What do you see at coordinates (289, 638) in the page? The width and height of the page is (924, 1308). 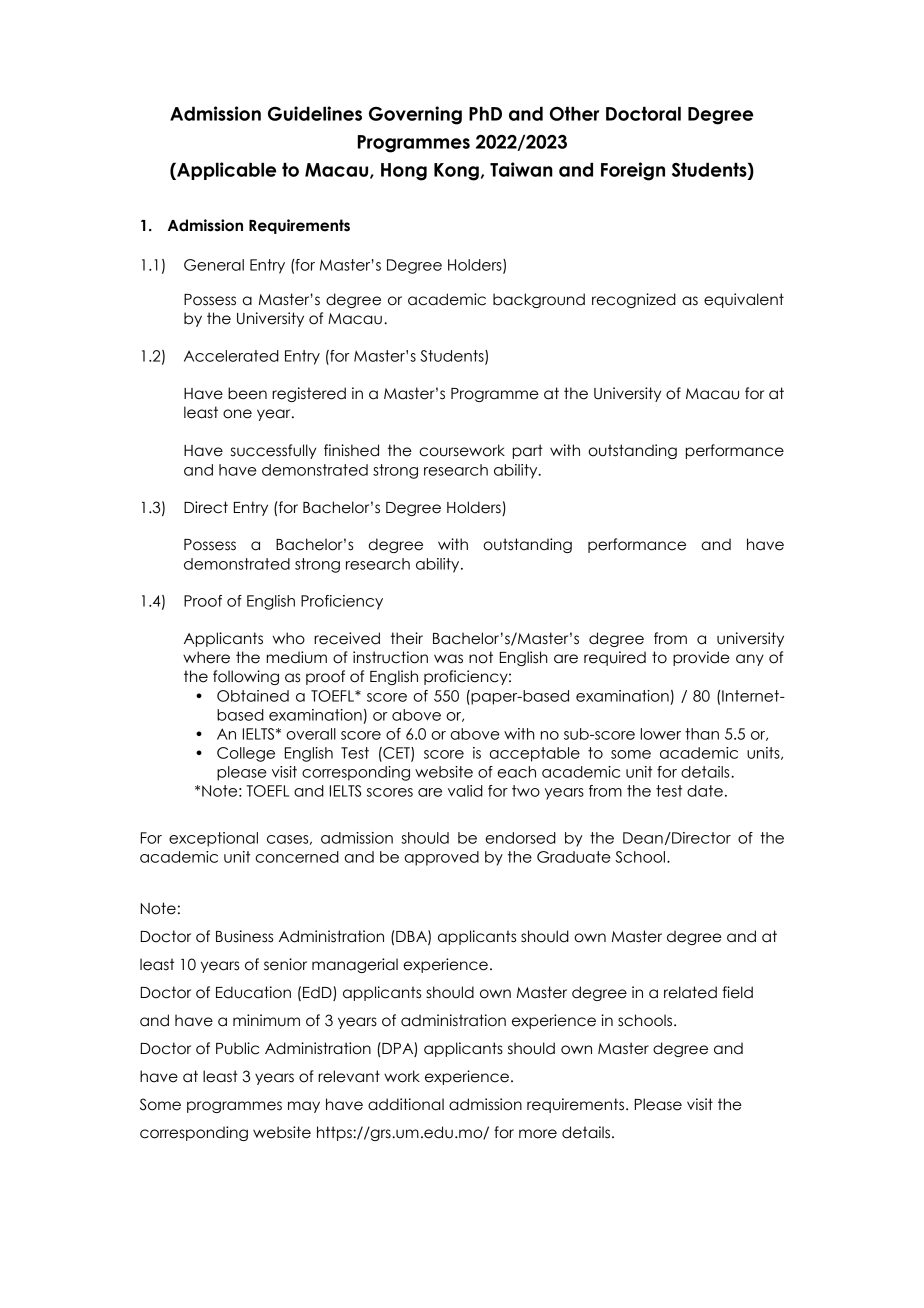 I see `who` at bounding box center [289, 638].
